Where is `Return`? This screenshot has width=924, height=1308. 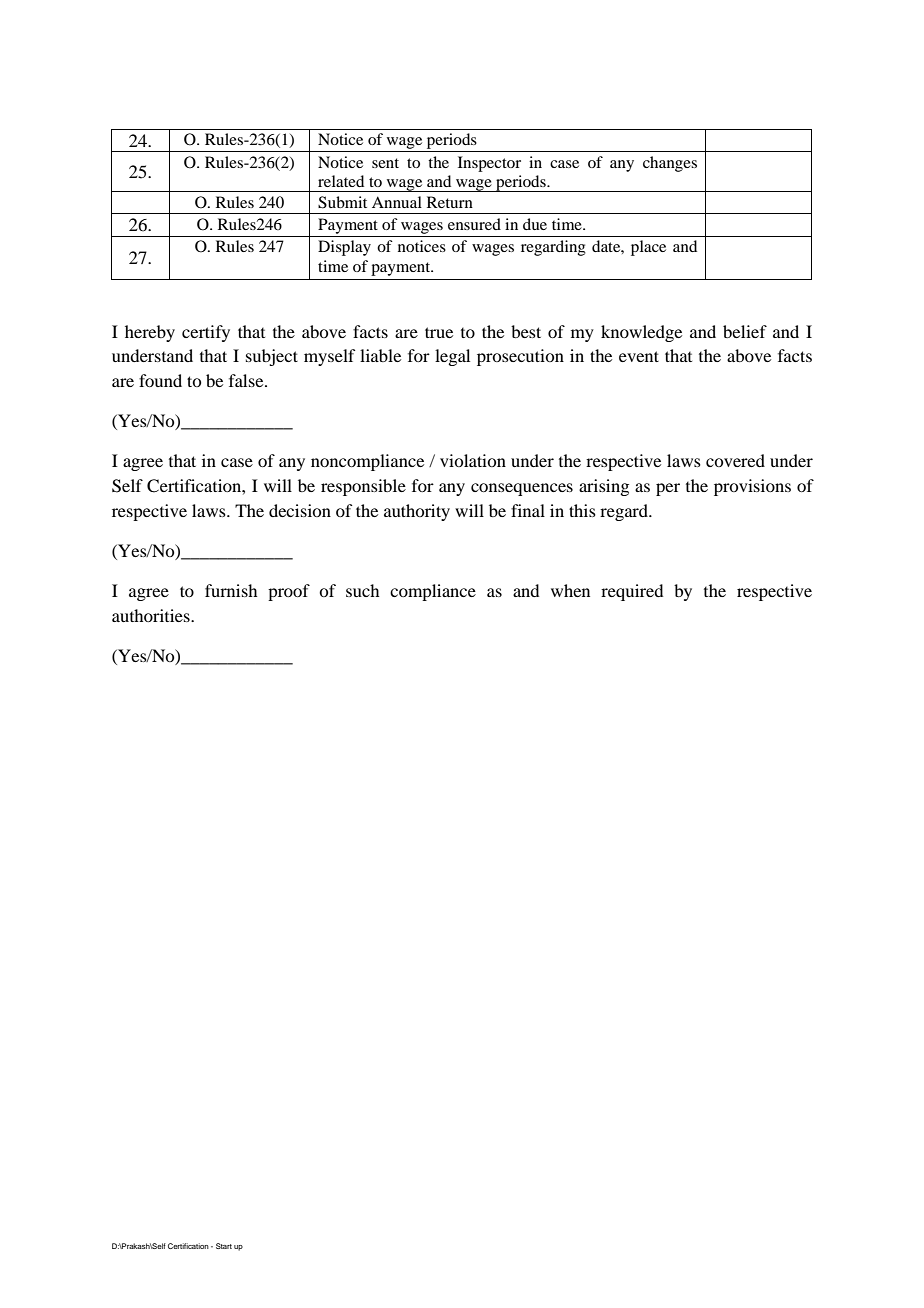
Return is located at coordinates (450, 202).
